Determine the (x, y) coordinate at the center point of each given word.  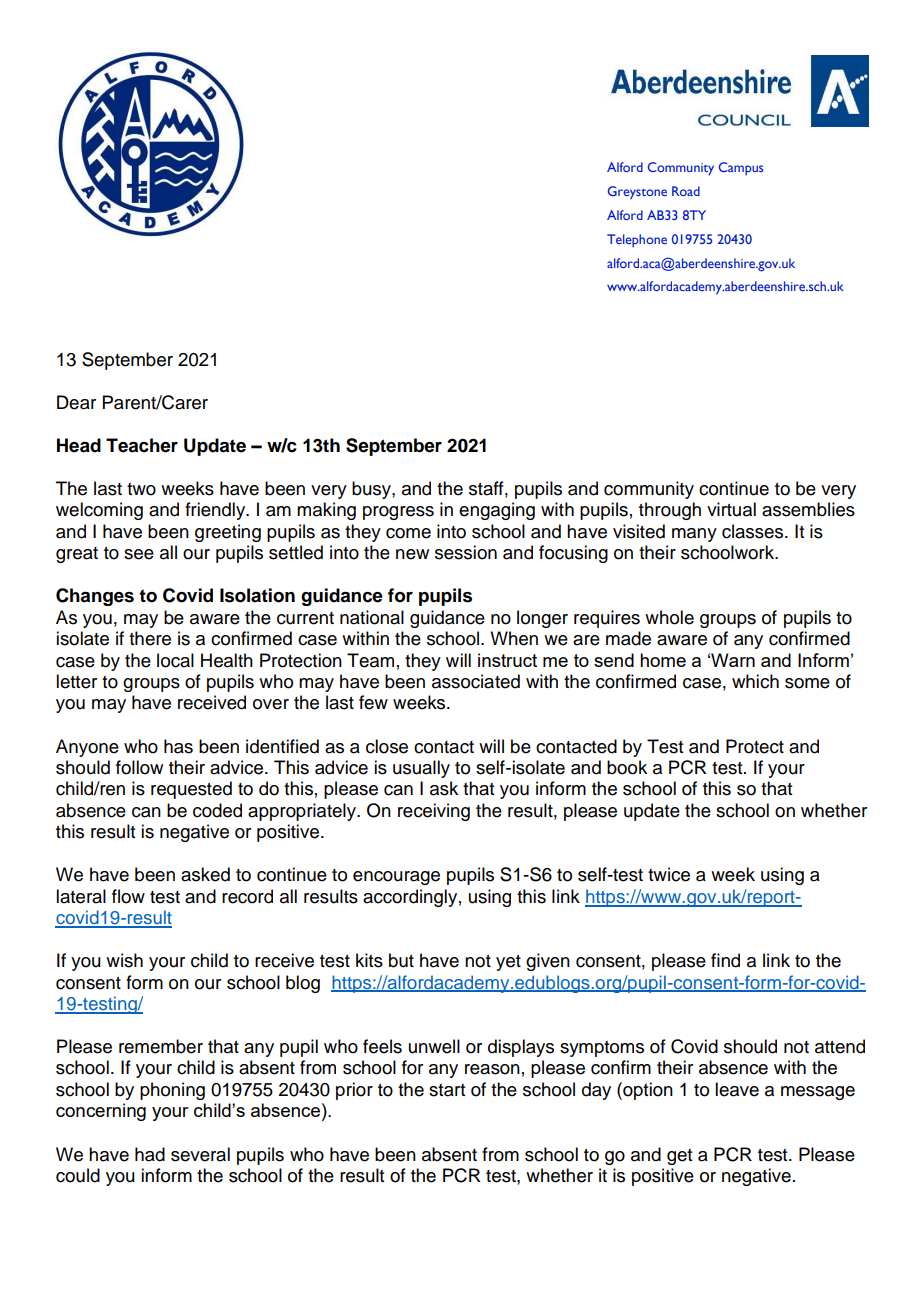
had (150, 1154)
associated (476, 681)
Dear (76, 402)
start (447, 1090)
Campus (741, 168)
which (755, 681)
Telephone (637, 240)
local (175, 660)
